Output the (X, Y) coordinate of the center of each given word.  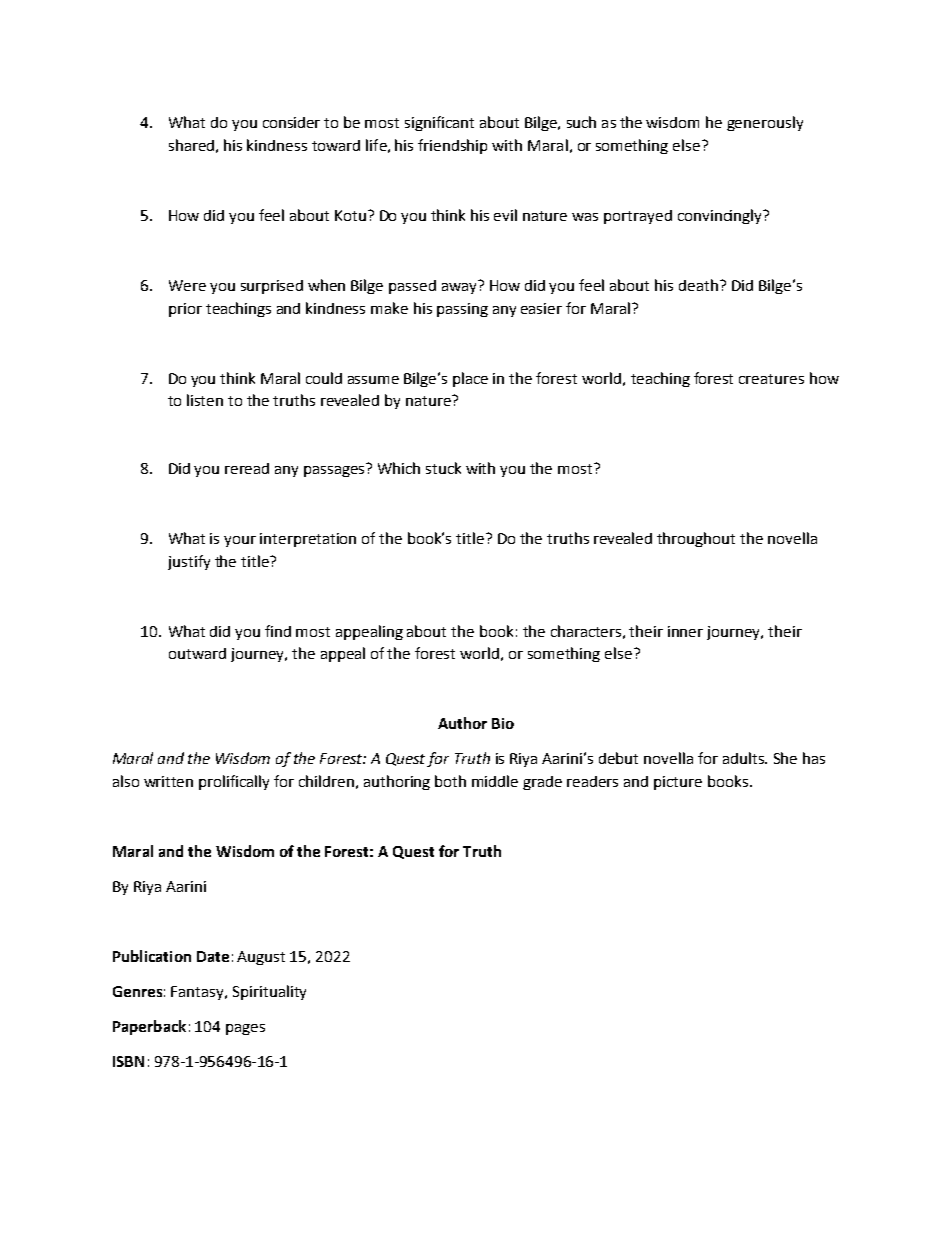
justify (189, 562)
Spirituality (269, 992)
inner (685, 631)
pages (245, 1029)
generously (765, 123)
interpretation (308, 540)
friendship (452, 146)
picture (678, 783)
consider (291, 122)
